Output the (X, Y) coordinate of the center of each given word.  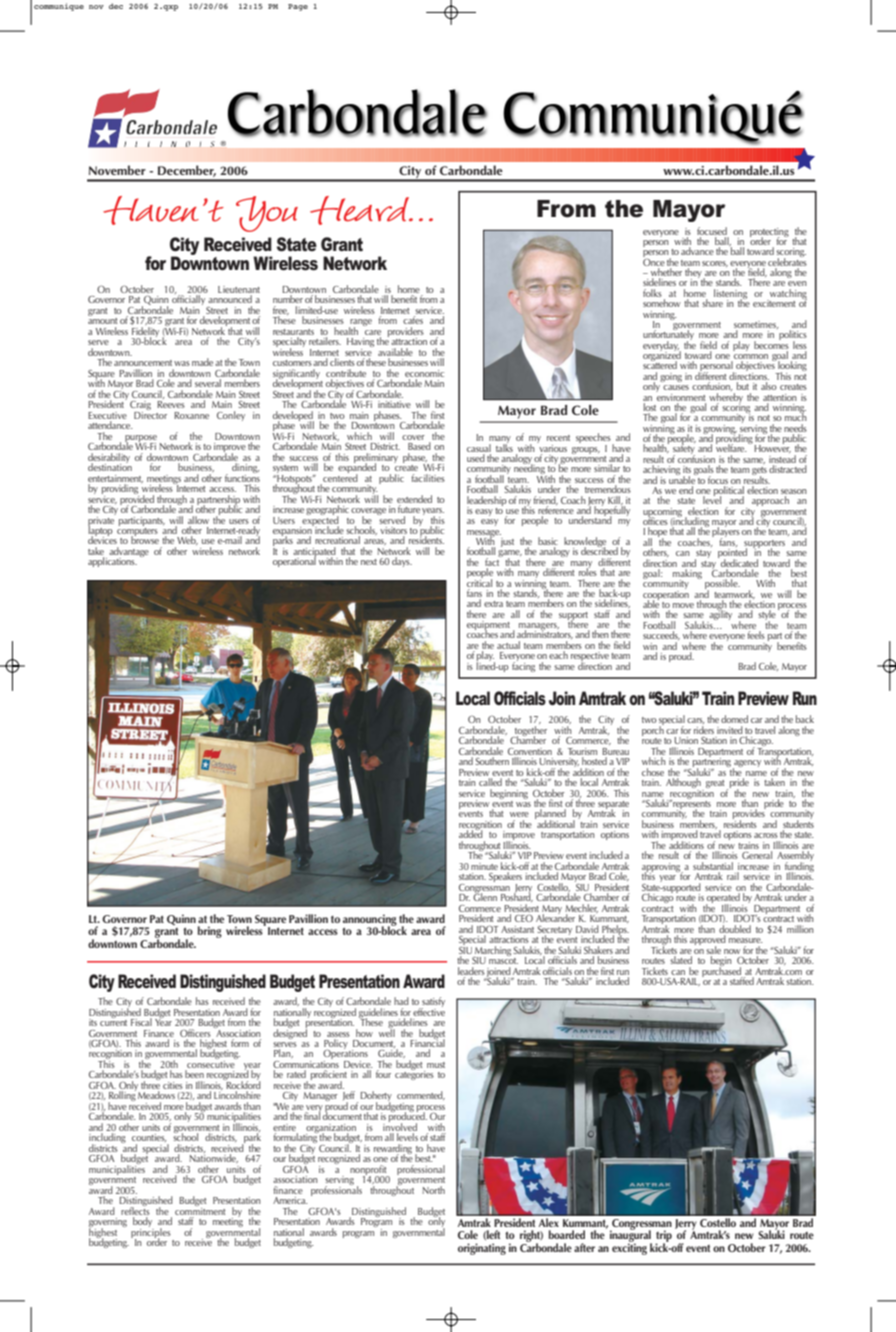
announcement (143, 363)
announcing (370, 921)
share (712, 303)
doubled (735, 929)
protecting (769, 233)
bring (210, 932)
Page (298, 7)
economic (424, 373)
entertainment (115, 479)
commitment (200, 1210)
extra (493, 604)
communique (59, 7)
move (683, 605)
